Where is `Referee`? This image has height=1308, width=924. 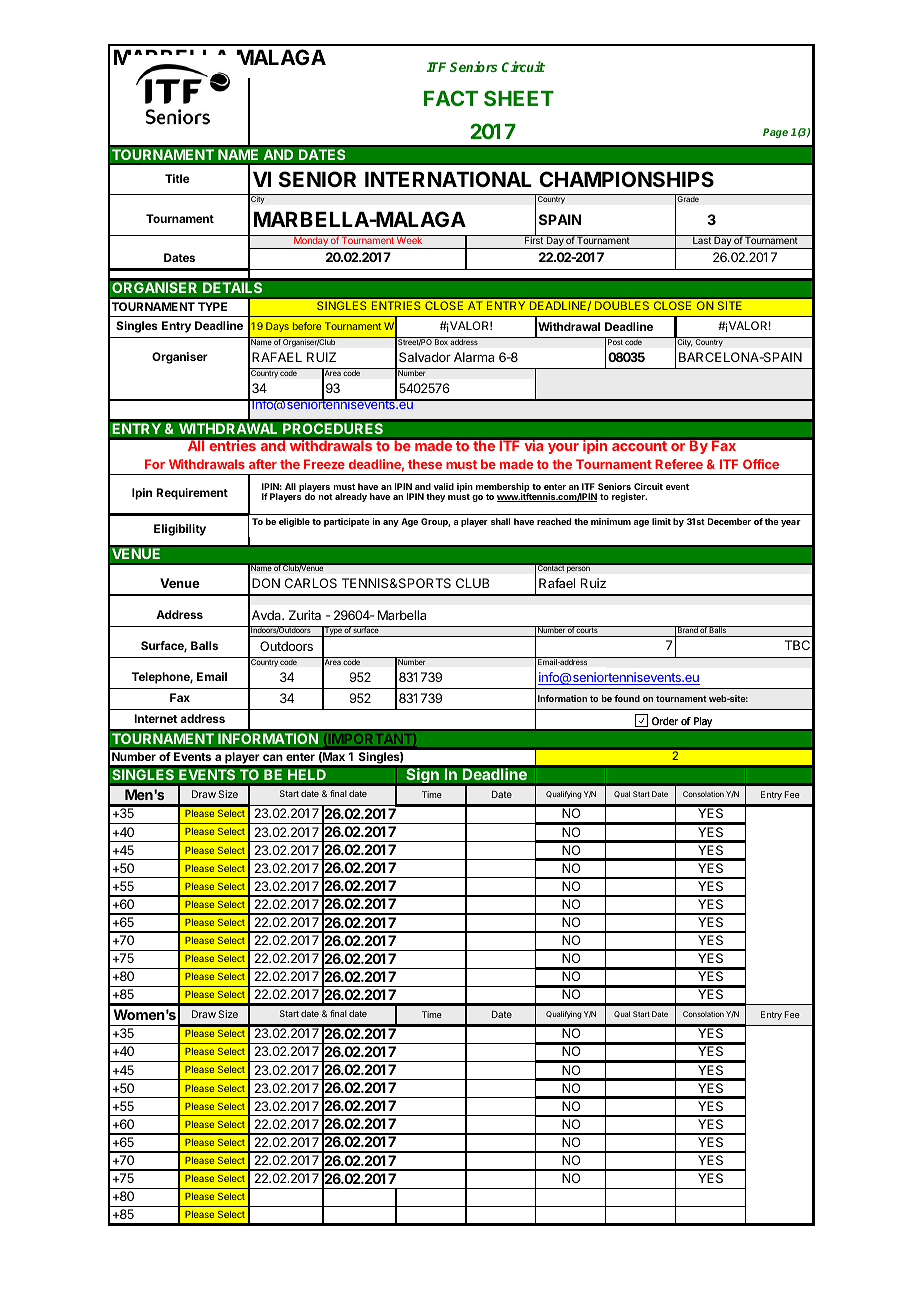 Referee is located at coordinates (679, 464).
